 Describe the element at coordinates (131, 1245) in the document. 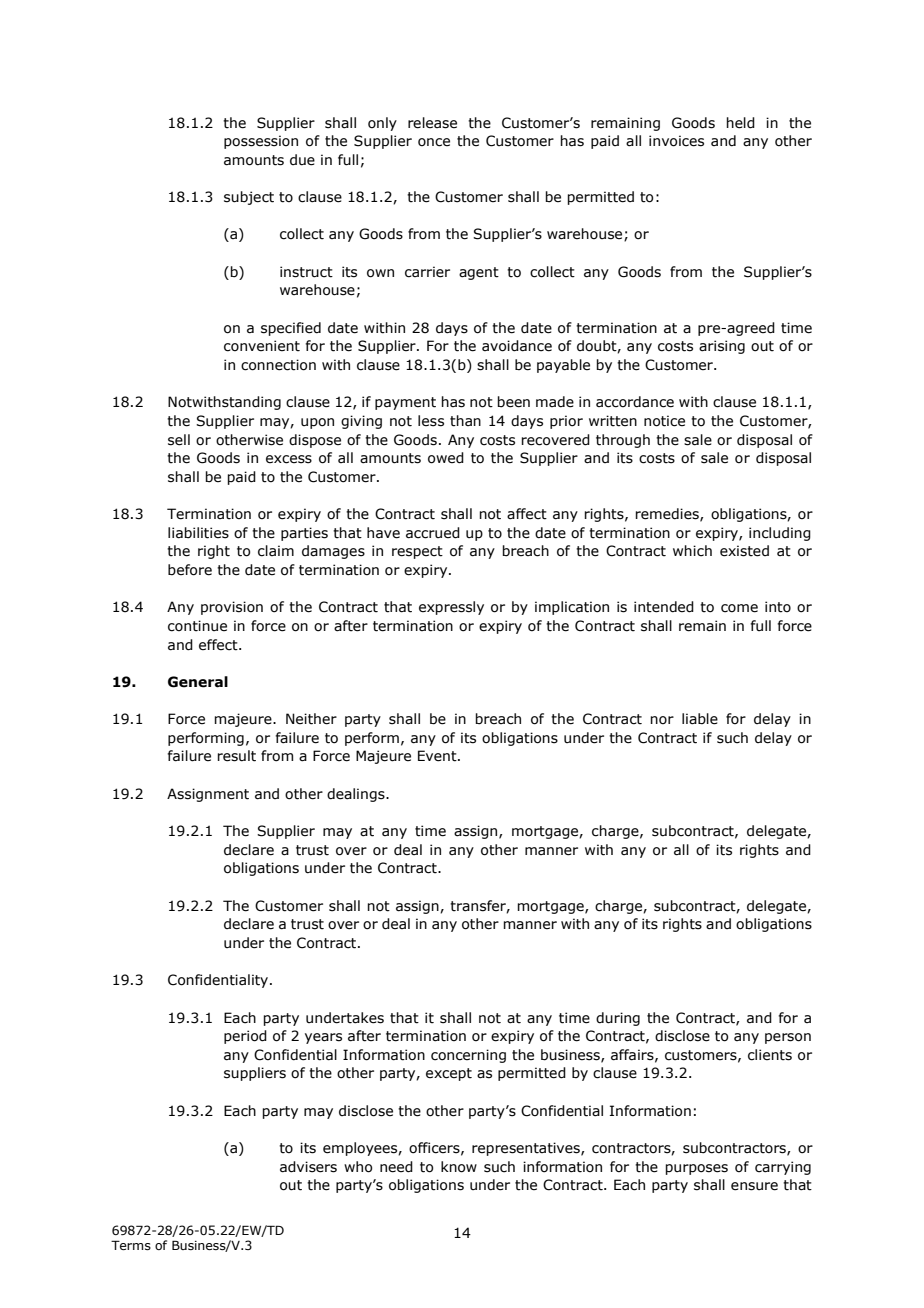

I see `Terms` at that location.
